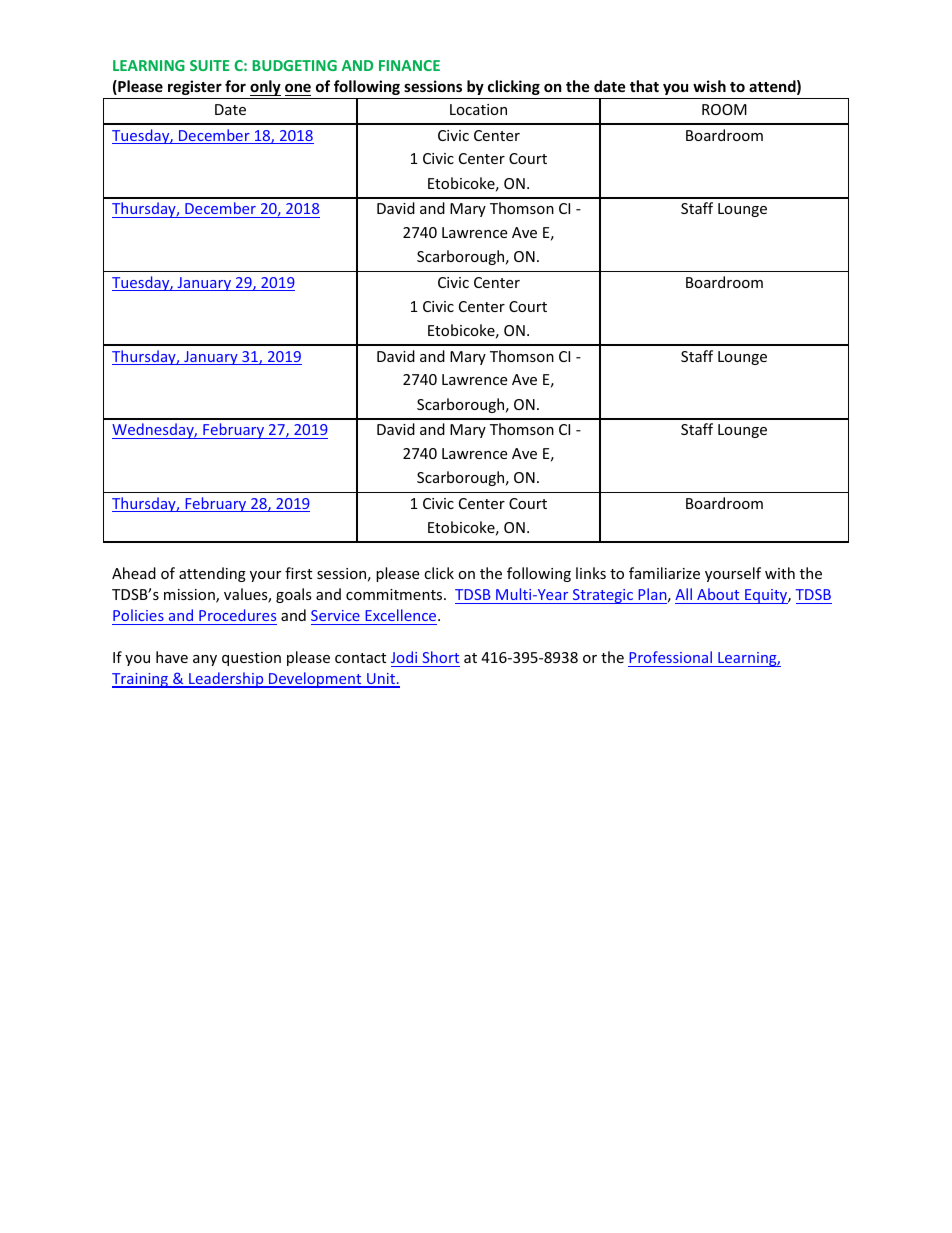 This screenshot has height=1233, width=952. What do you see at coordinates (709, 86) in the screenshot?
I see `wish` at bounding box center [709, 86].
